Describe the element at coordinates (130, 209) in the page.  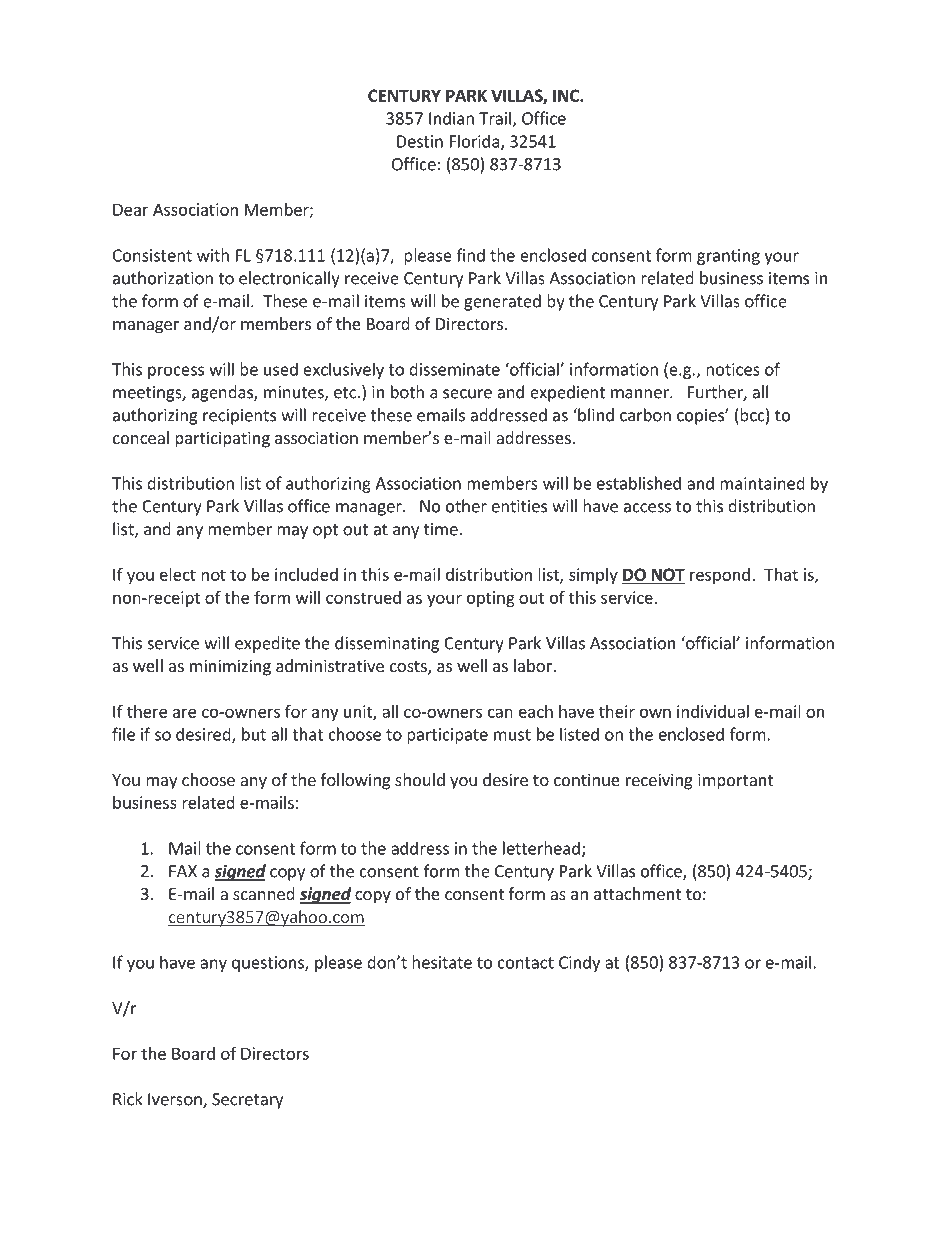
I see `Dear` at that location.
